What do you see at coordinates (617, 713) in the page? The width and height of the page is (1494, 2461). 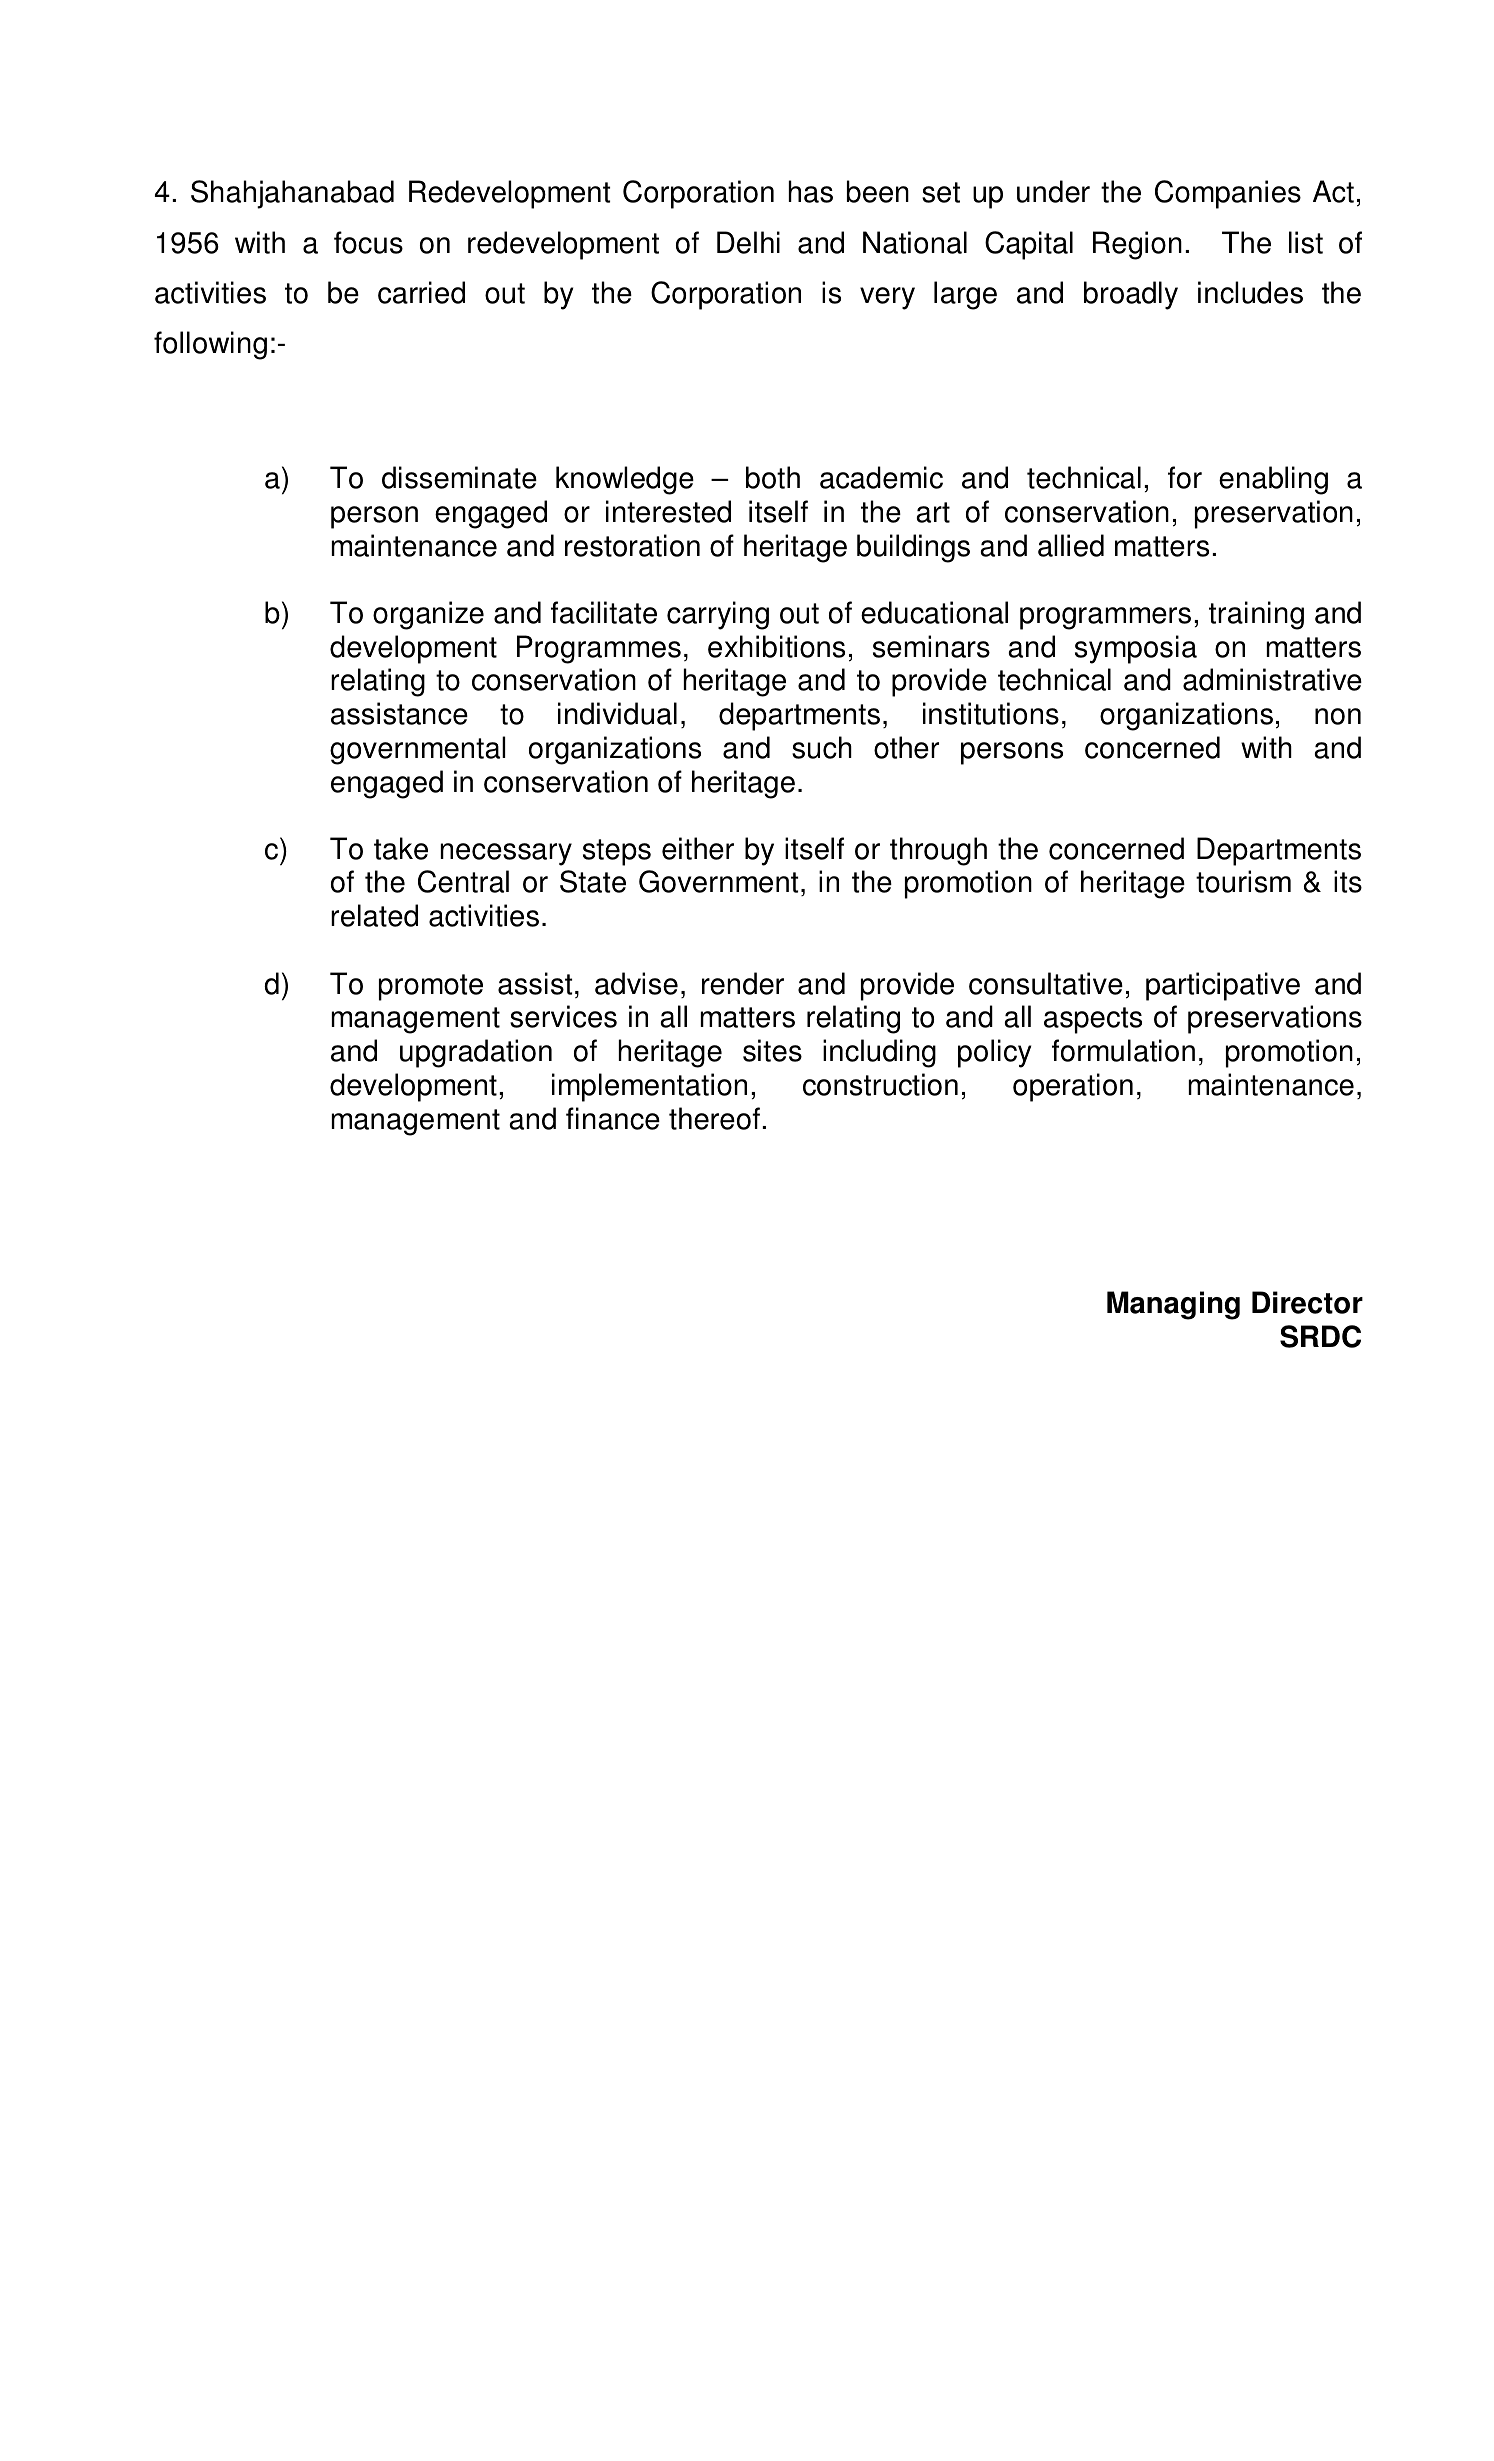 I see `individual` at bounding box center [617, 713].
